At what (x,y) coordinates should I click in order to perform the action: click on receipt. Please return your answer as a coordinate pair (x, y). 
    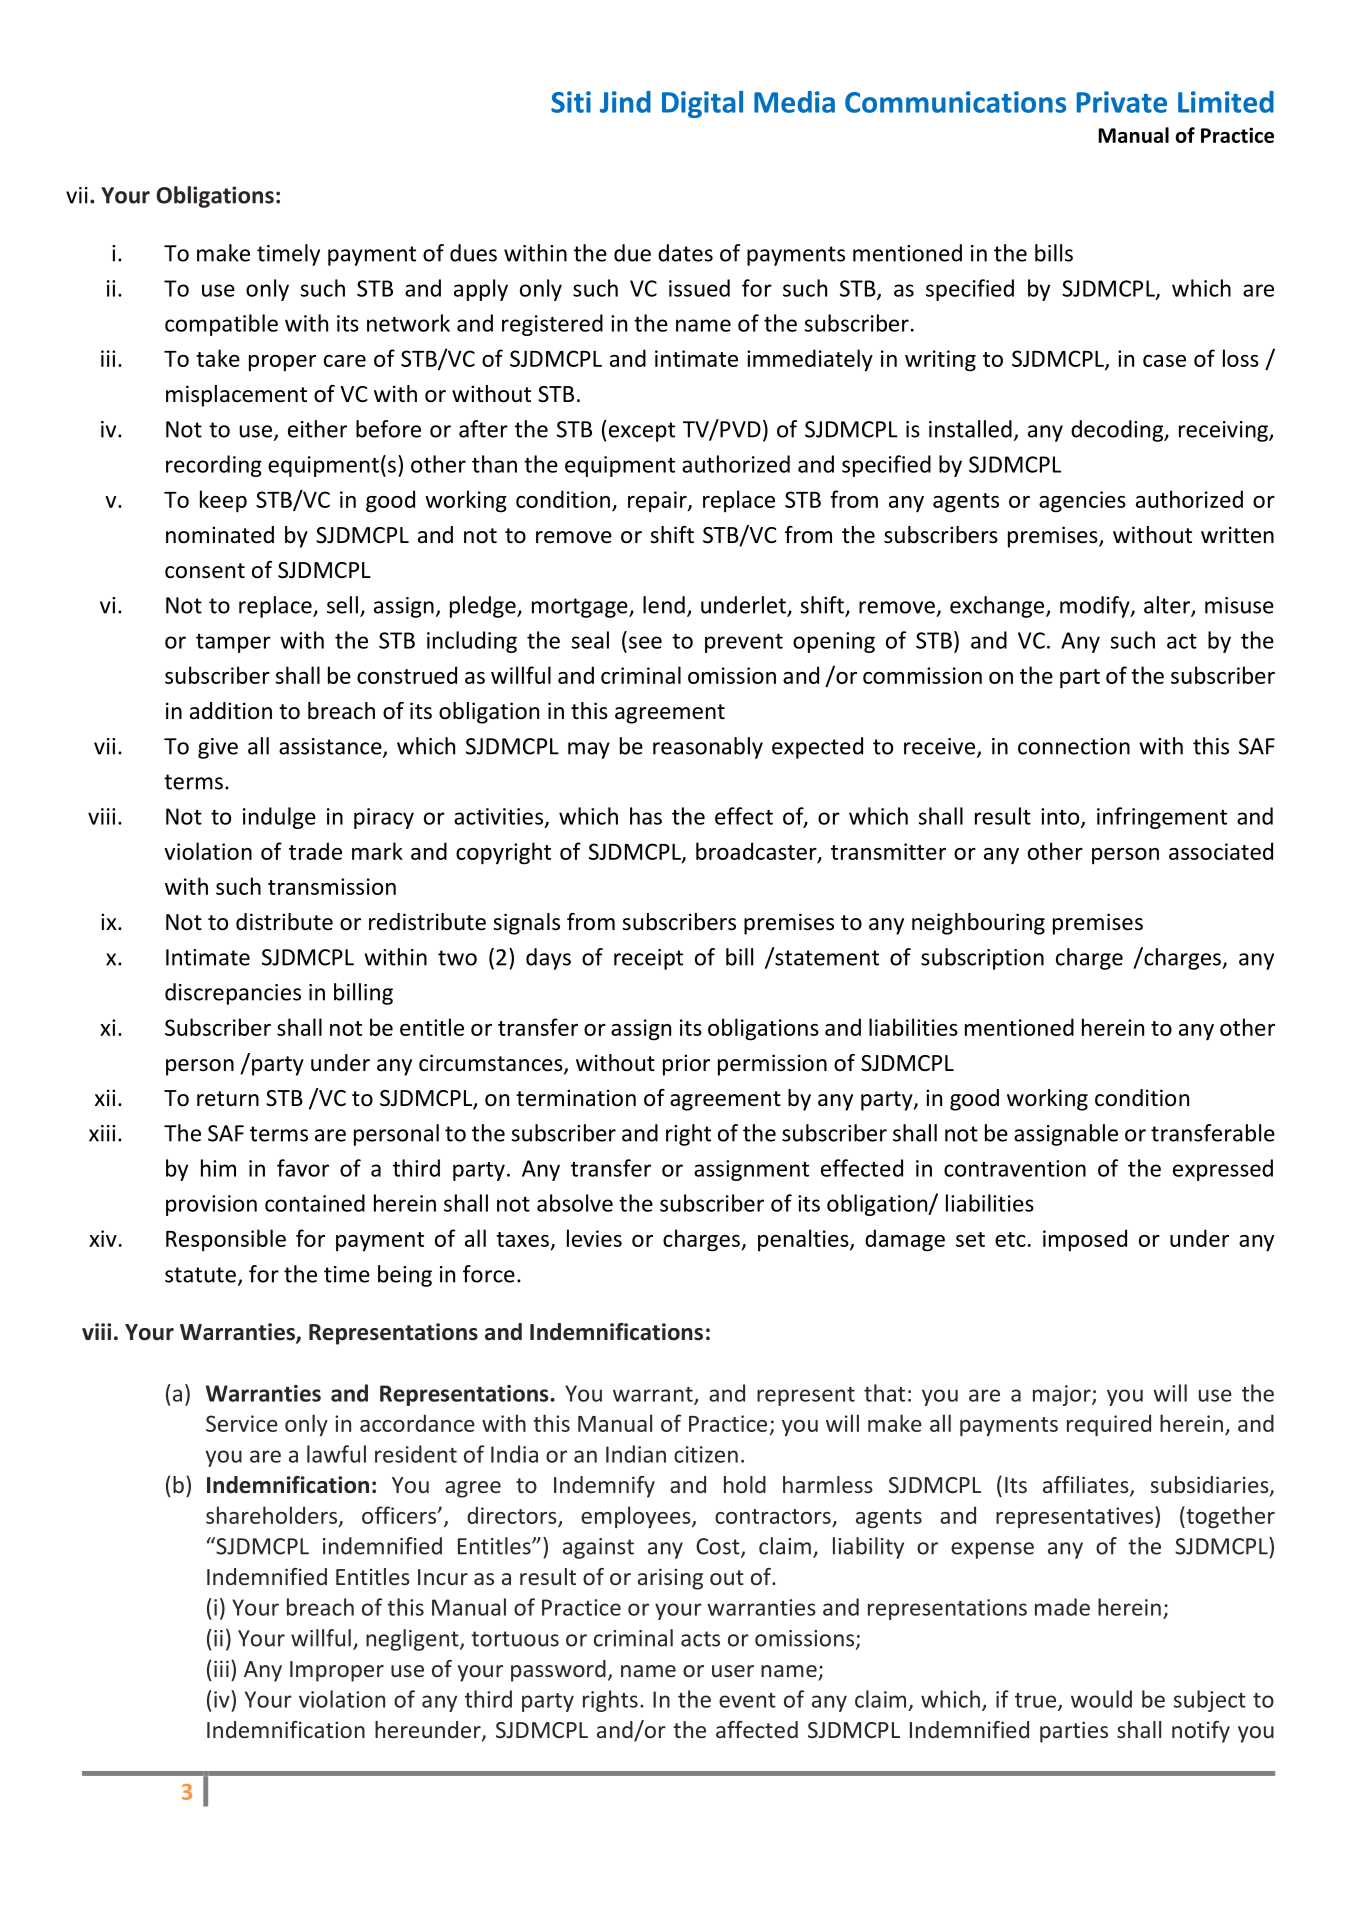
    Looking at the image, I should click on (648, 959).
